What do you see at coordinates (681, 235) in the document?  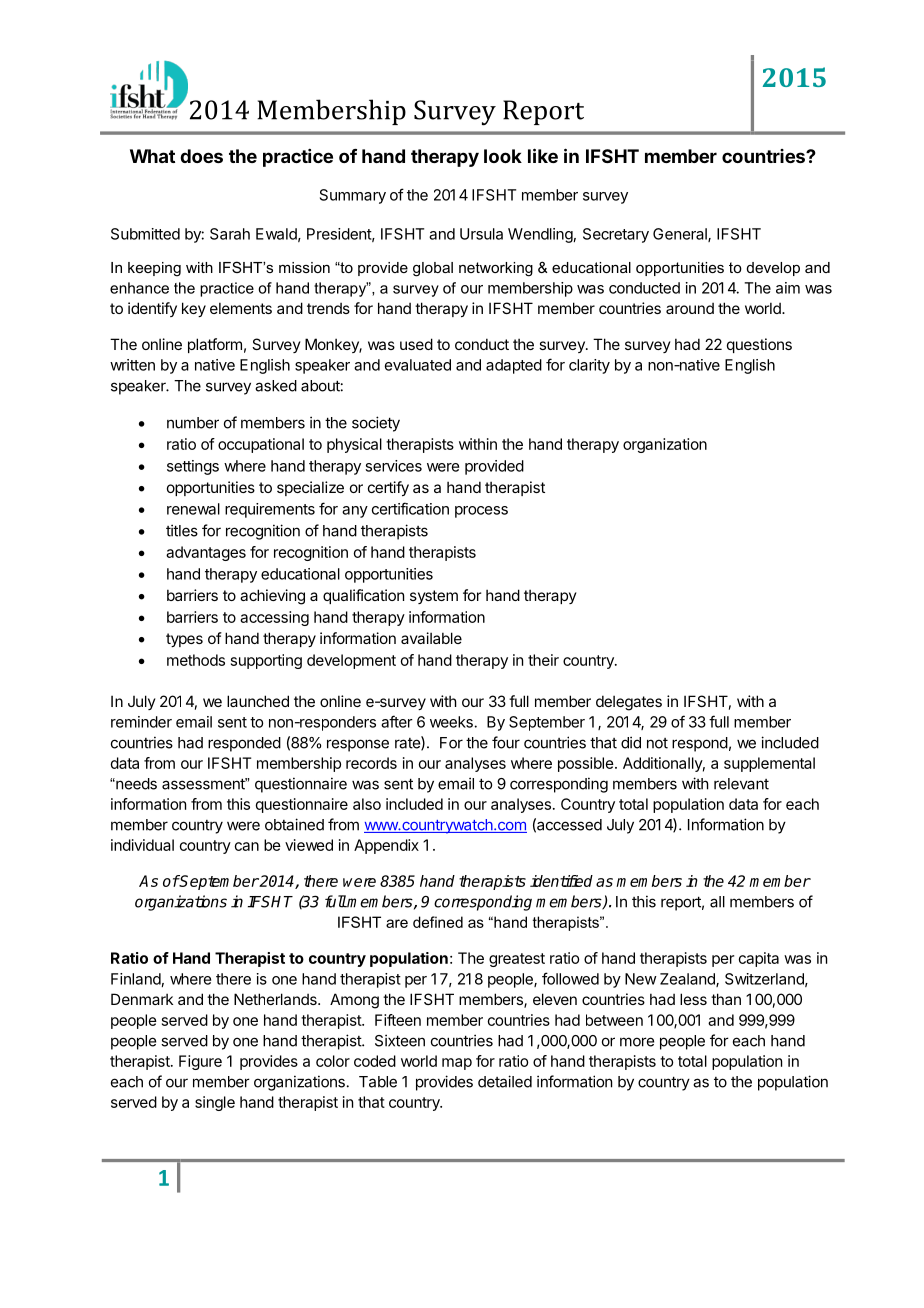 I see `General` at bounding box center [681, 235].
